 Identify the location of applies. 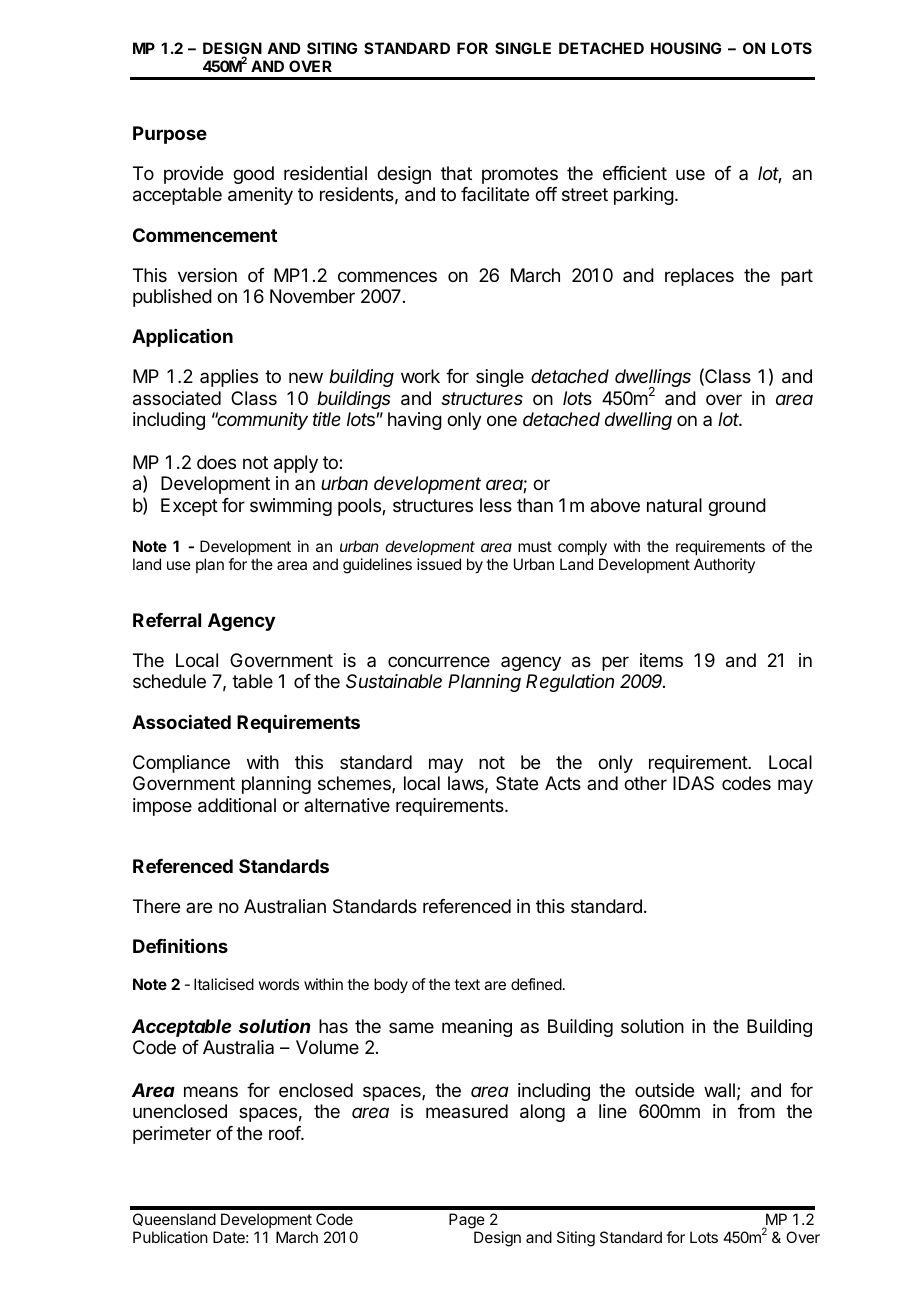
(229, 378).
